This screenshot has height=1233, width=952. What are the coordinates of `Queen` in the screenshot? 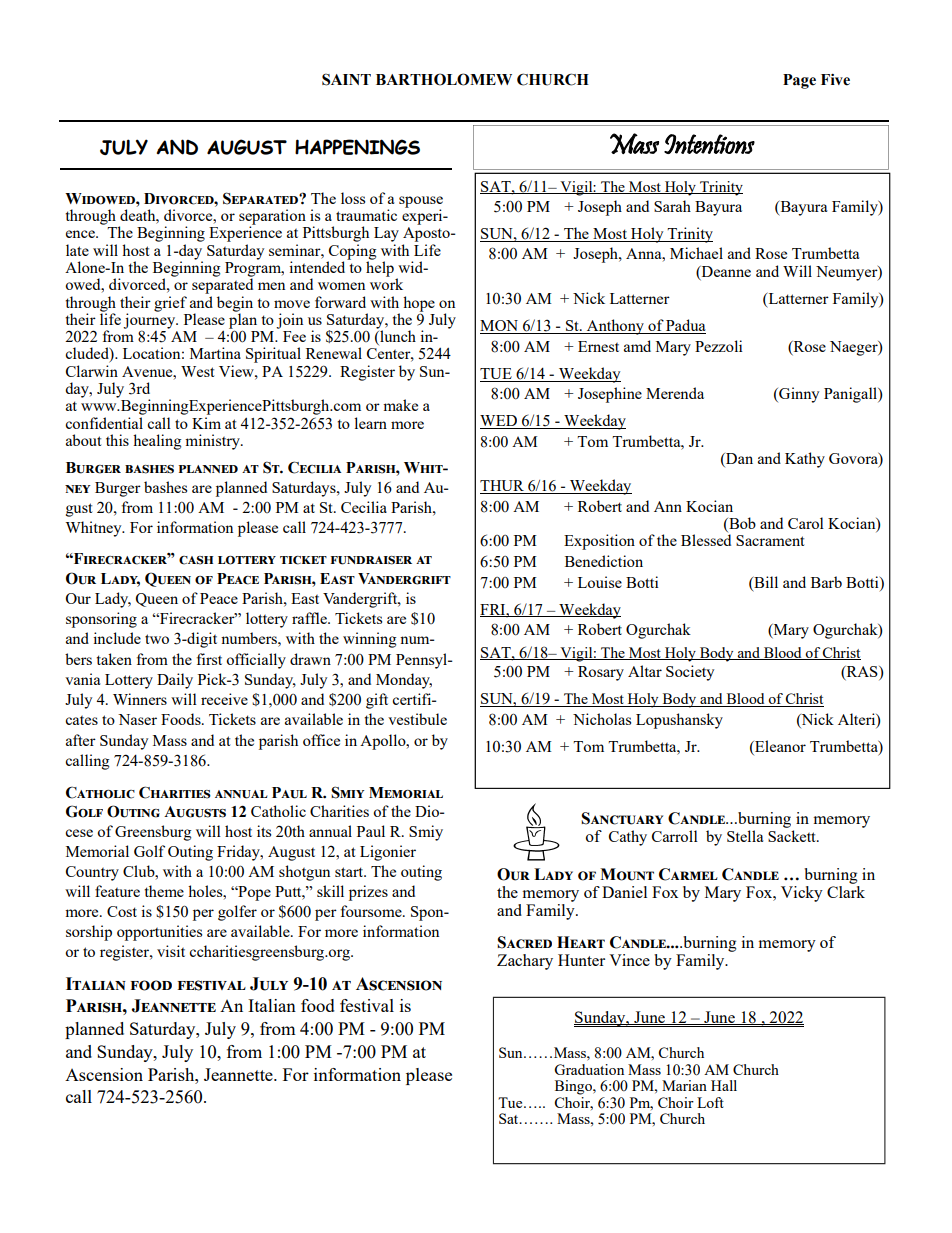 It's located at (156, 600).
